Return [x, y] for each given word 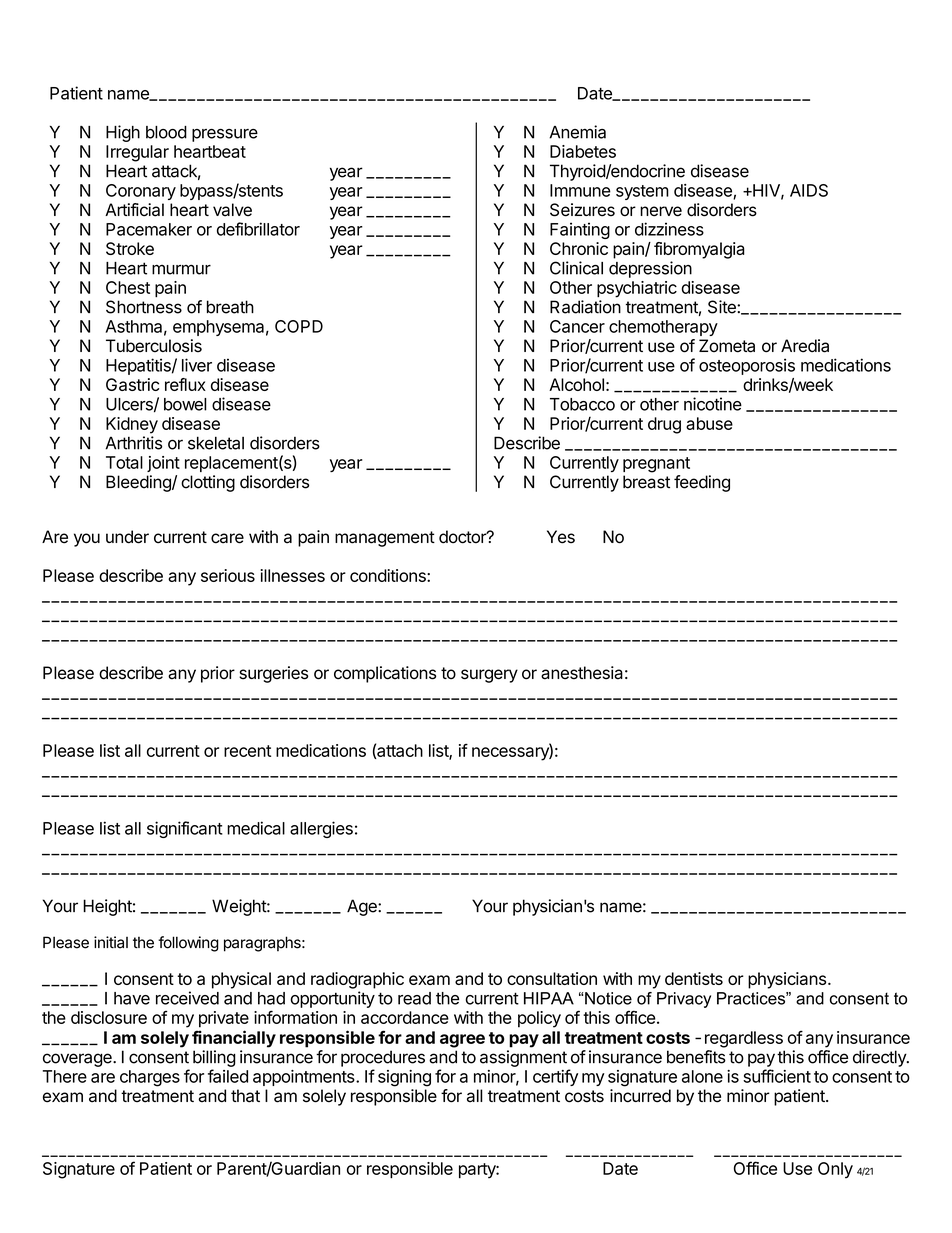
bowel [185, 404]
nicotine [713, 404]
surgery [489, 676]
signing [404, 1078]
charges [150, 1078]
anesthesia [582, 673]
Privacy [684, 1000]
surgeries [273, 674]
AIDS [809, 190]
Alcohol [576, 384]
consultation [552, 978]
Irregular [137, 153]
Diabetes [583, 151]
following [188, 944]
